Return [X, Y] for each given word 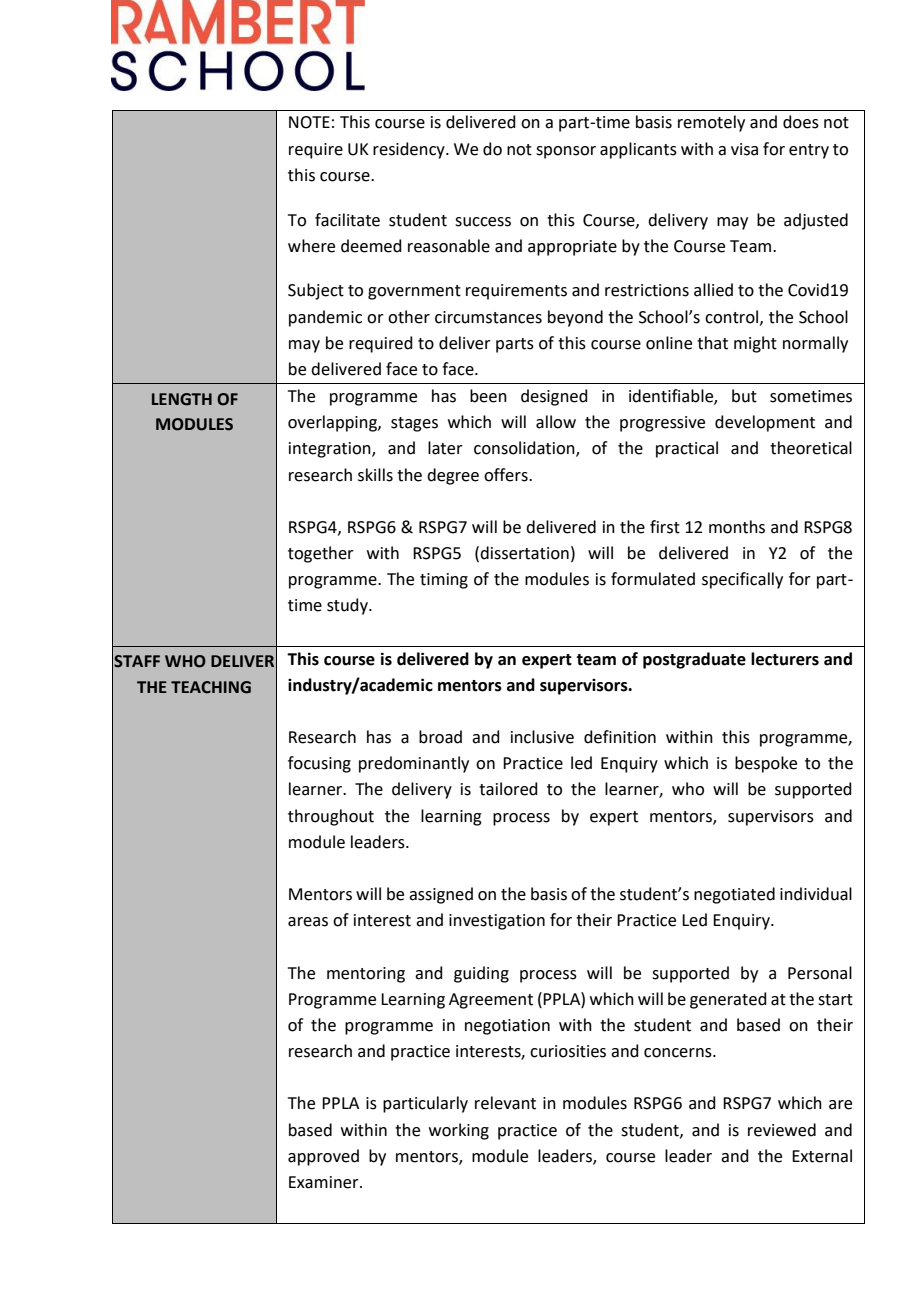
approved [323, 1157]
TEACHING [211, 687]
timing [444, 581]
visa [744, 149]
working [459, 1131]
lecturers [785, 659]
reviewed [782, 1130]
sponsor [566, 152]
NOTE [309, 122]
